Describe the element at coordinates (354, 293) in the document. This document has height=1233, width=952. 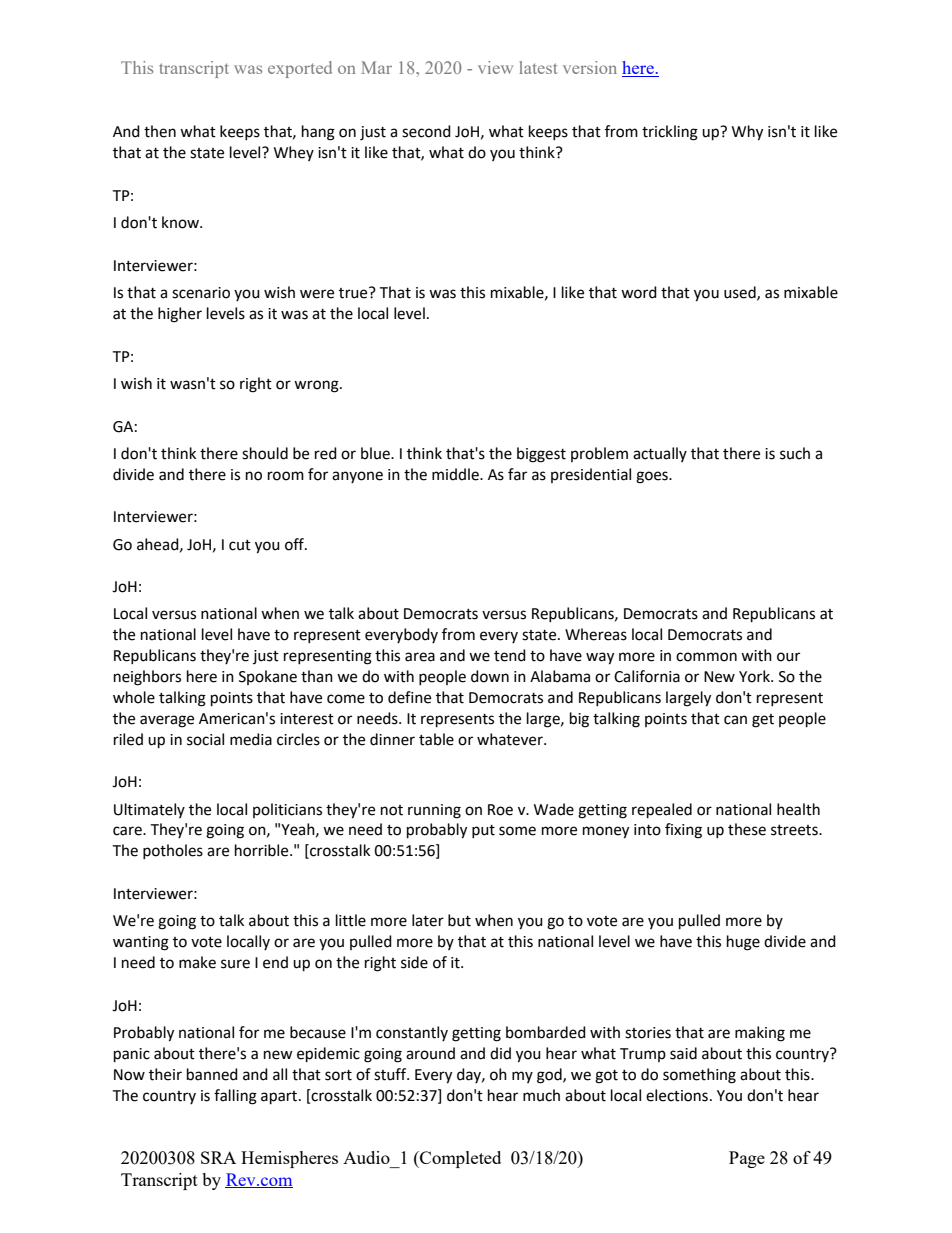
I see `true` at that location.
